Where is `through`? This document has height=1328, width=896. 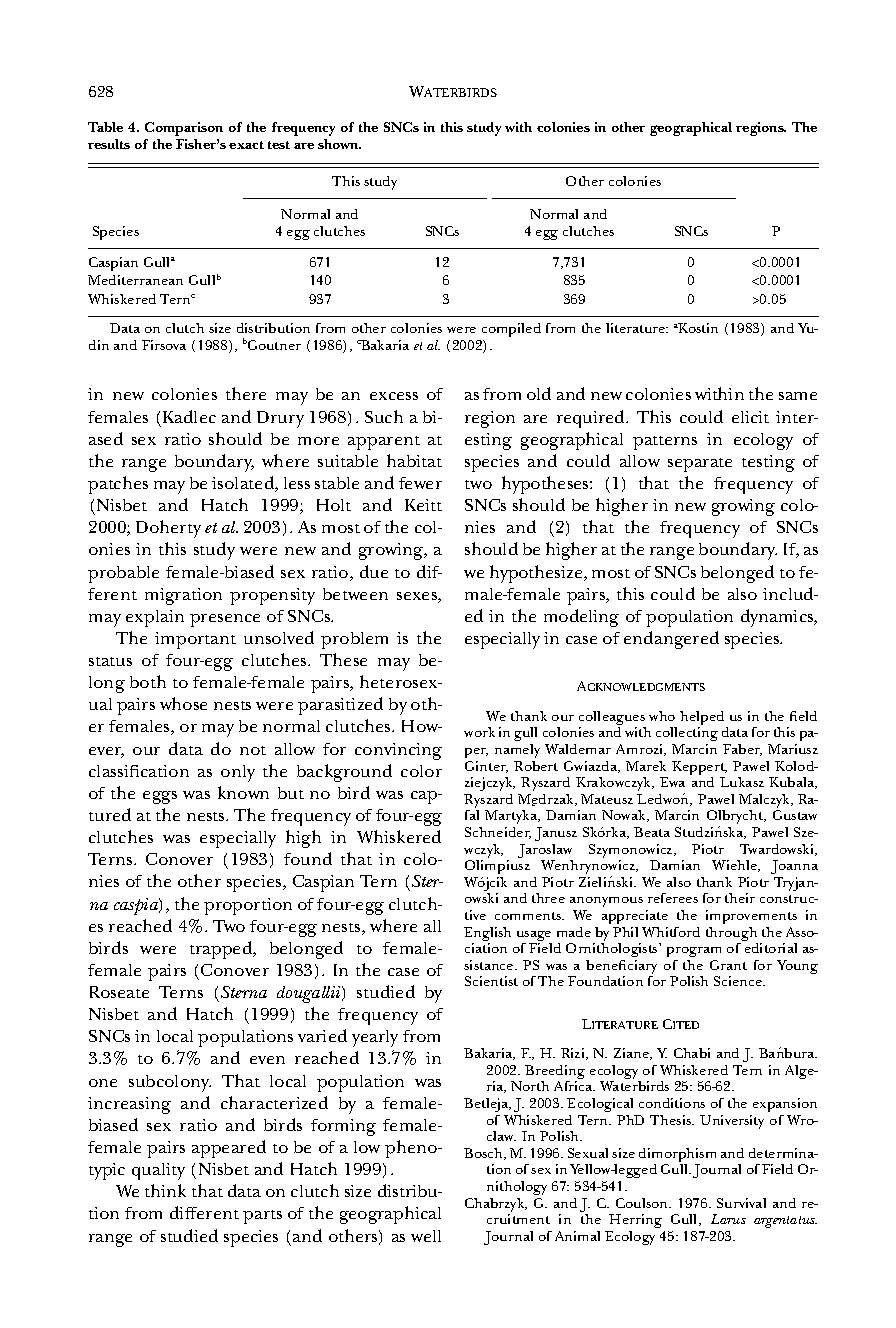
through is located at coordinates (732, 935).
